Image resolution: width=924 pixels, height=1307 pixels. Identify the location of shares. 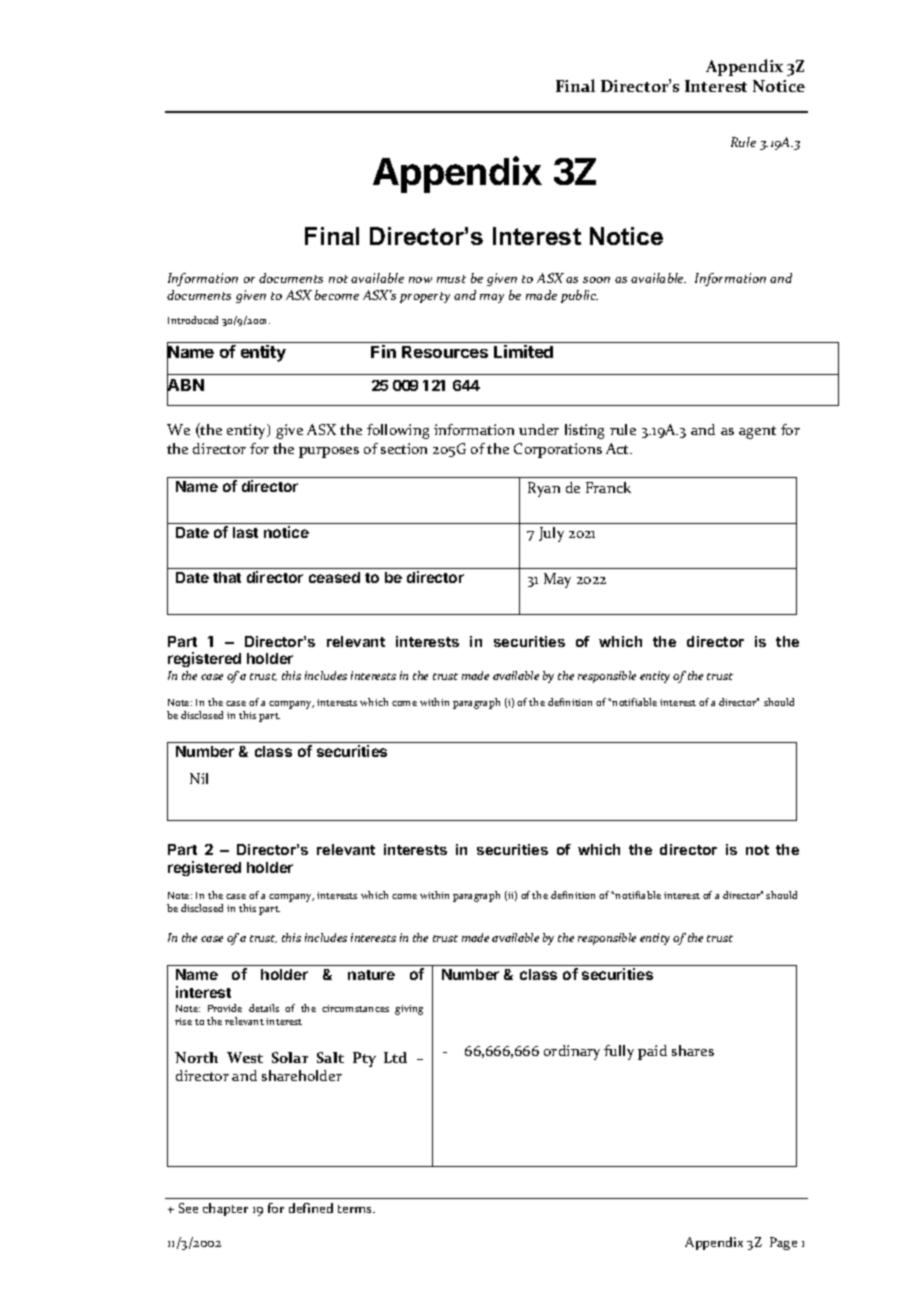
(693, 1050).
